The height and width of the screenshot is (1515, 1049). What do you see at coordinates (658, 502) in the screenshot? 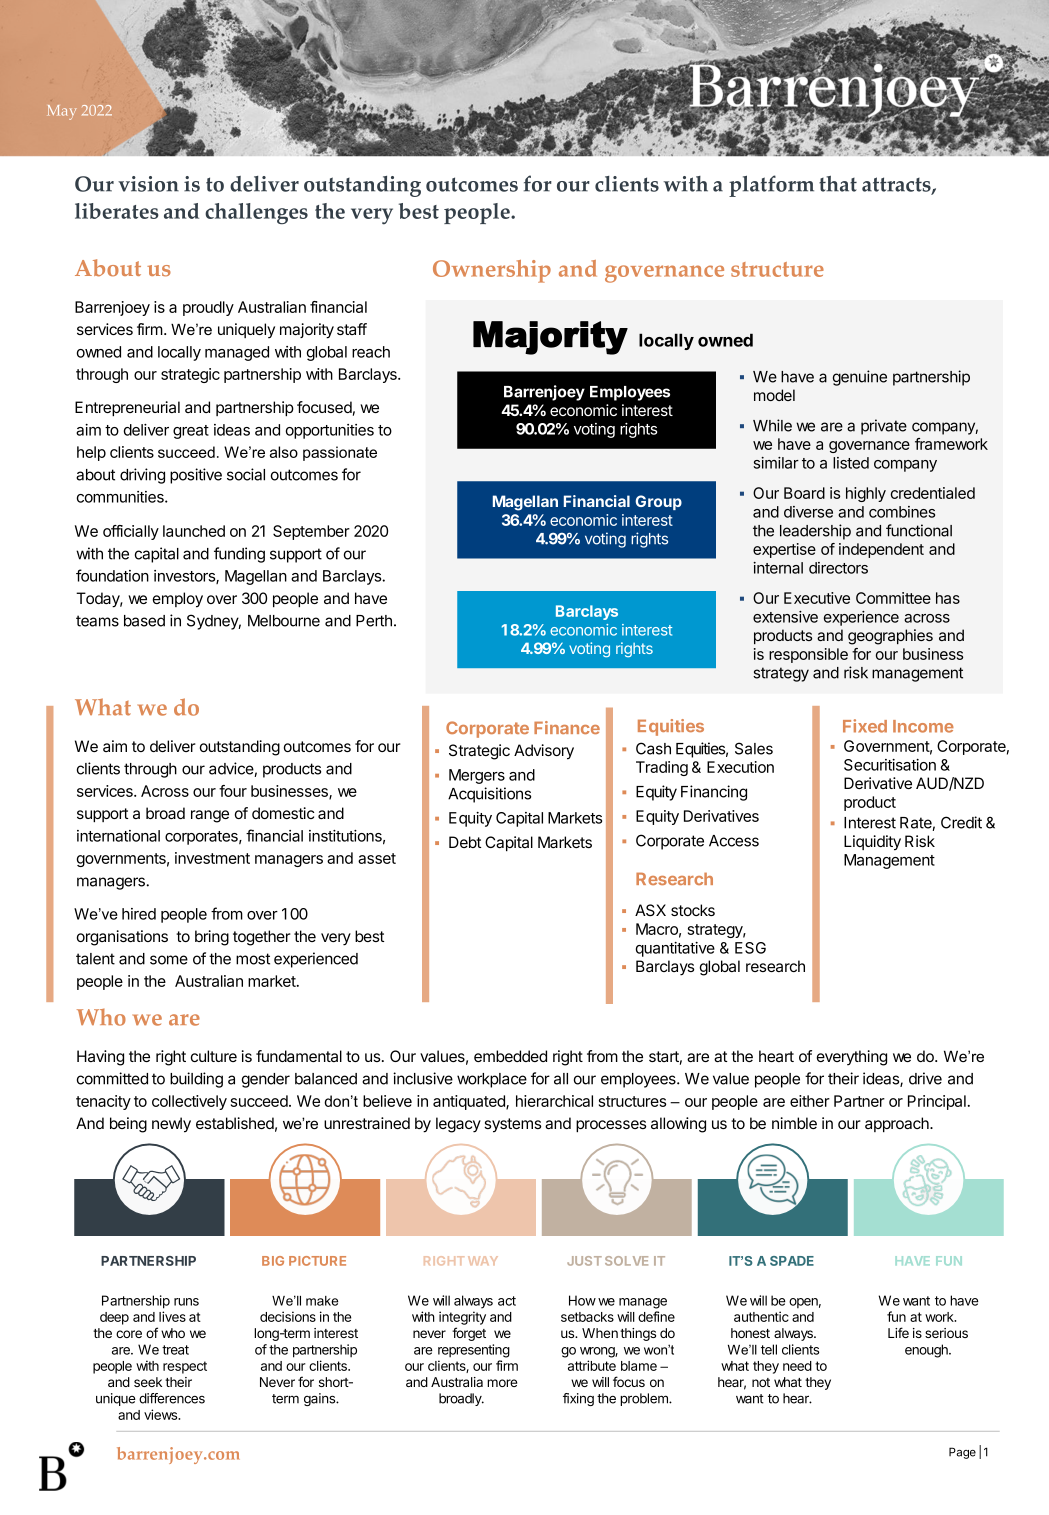
I see `Group` at bounding box center [658, 502].
